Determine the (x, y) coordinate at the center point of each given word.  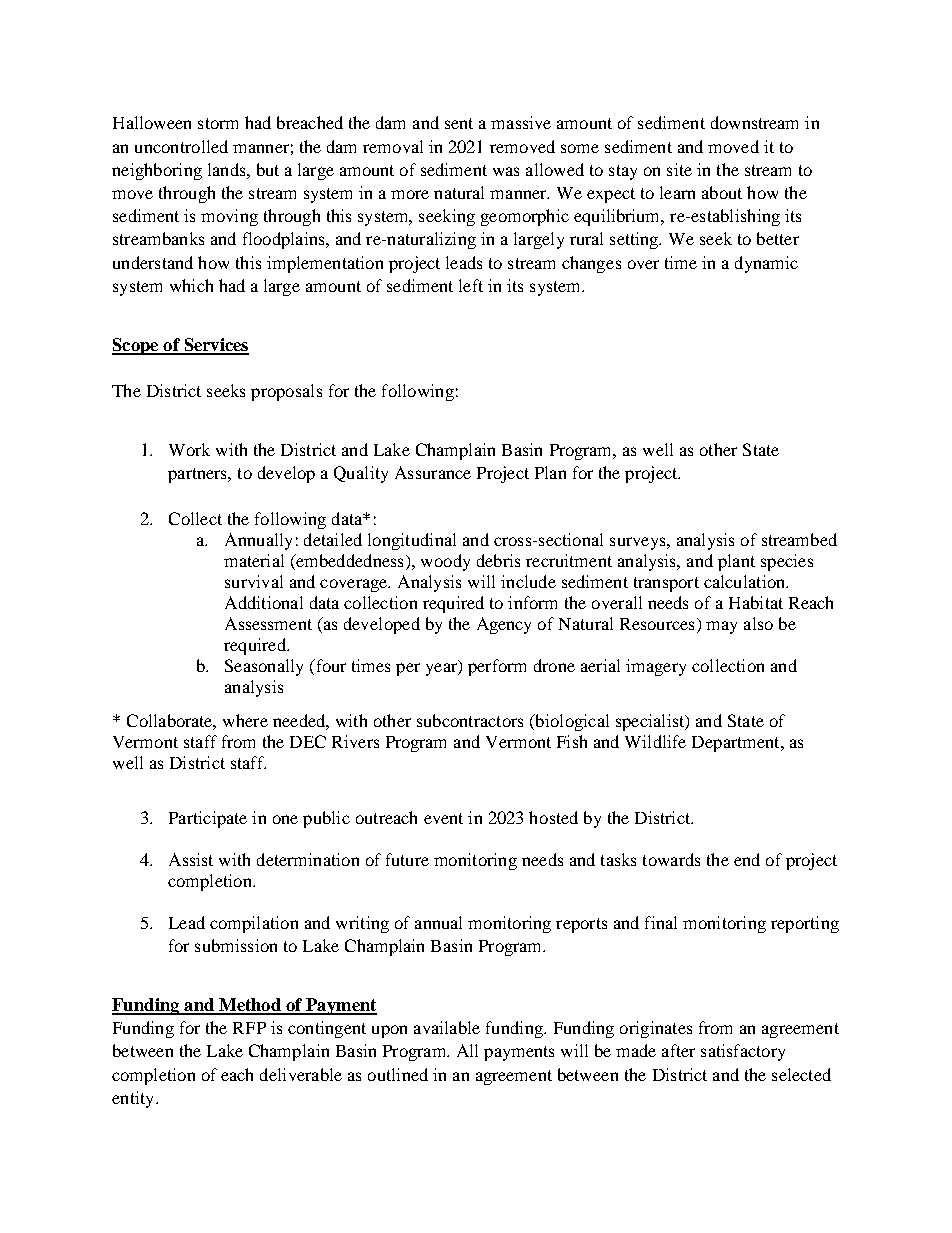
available (447, 1027)
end (747, 859)
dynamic (766, 264)
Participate (208, 819)
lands (228, 169)
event (443, 818)
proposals (286, 392)
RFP (249, 1028)
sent (459, 123)
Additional (264, 602)
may (721, 627)
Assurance (433, 472)
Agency (504, 625)
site (679, 169)
